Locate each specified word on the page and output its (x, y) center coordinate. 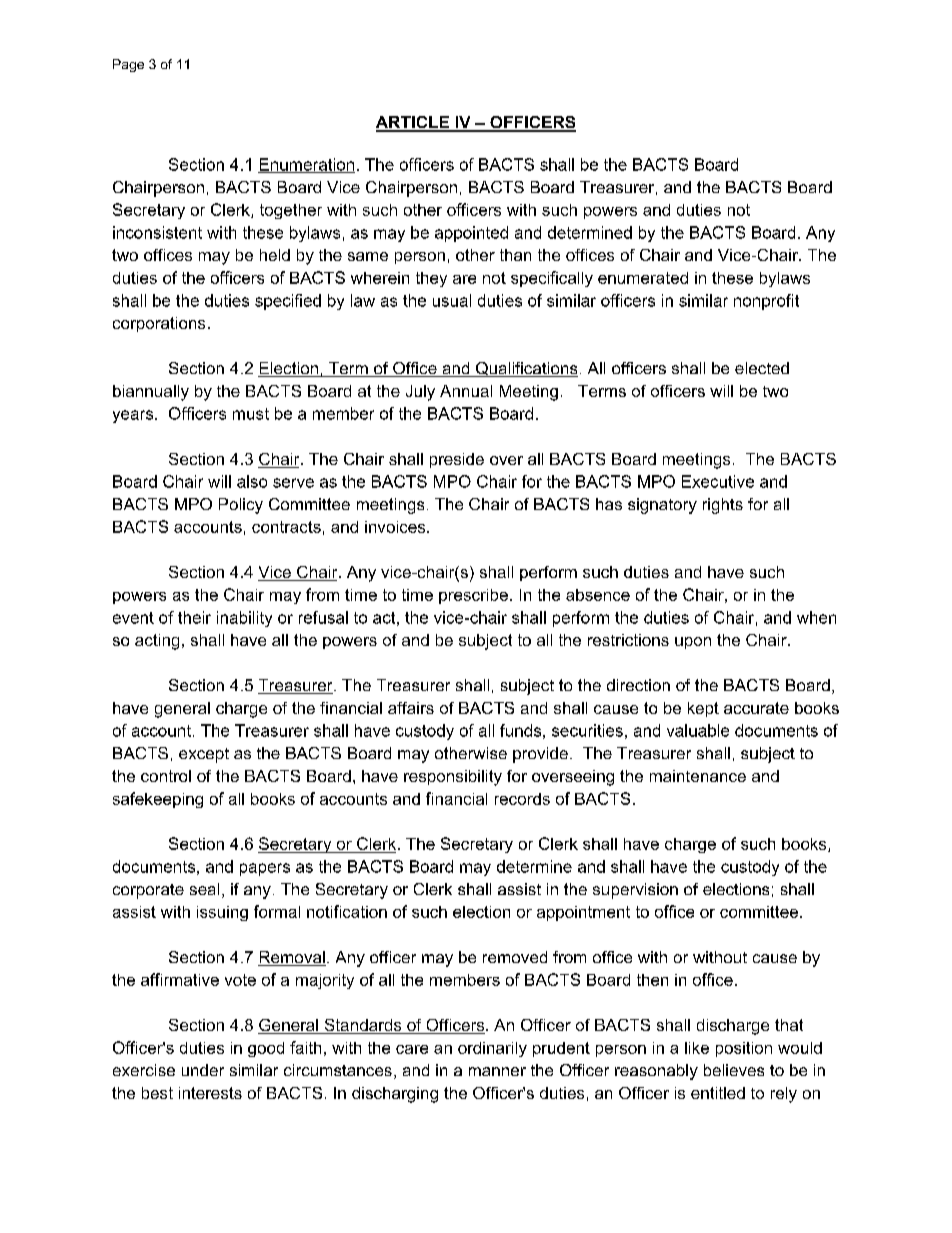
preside (457, 460)
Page (128, 65)
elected (762, 368)
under (203, 1070)
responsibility (453, 778)
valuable (698, 730)
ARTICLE (413, 123)
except (204, 755)
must (251, 414)
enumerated (643, 278)
